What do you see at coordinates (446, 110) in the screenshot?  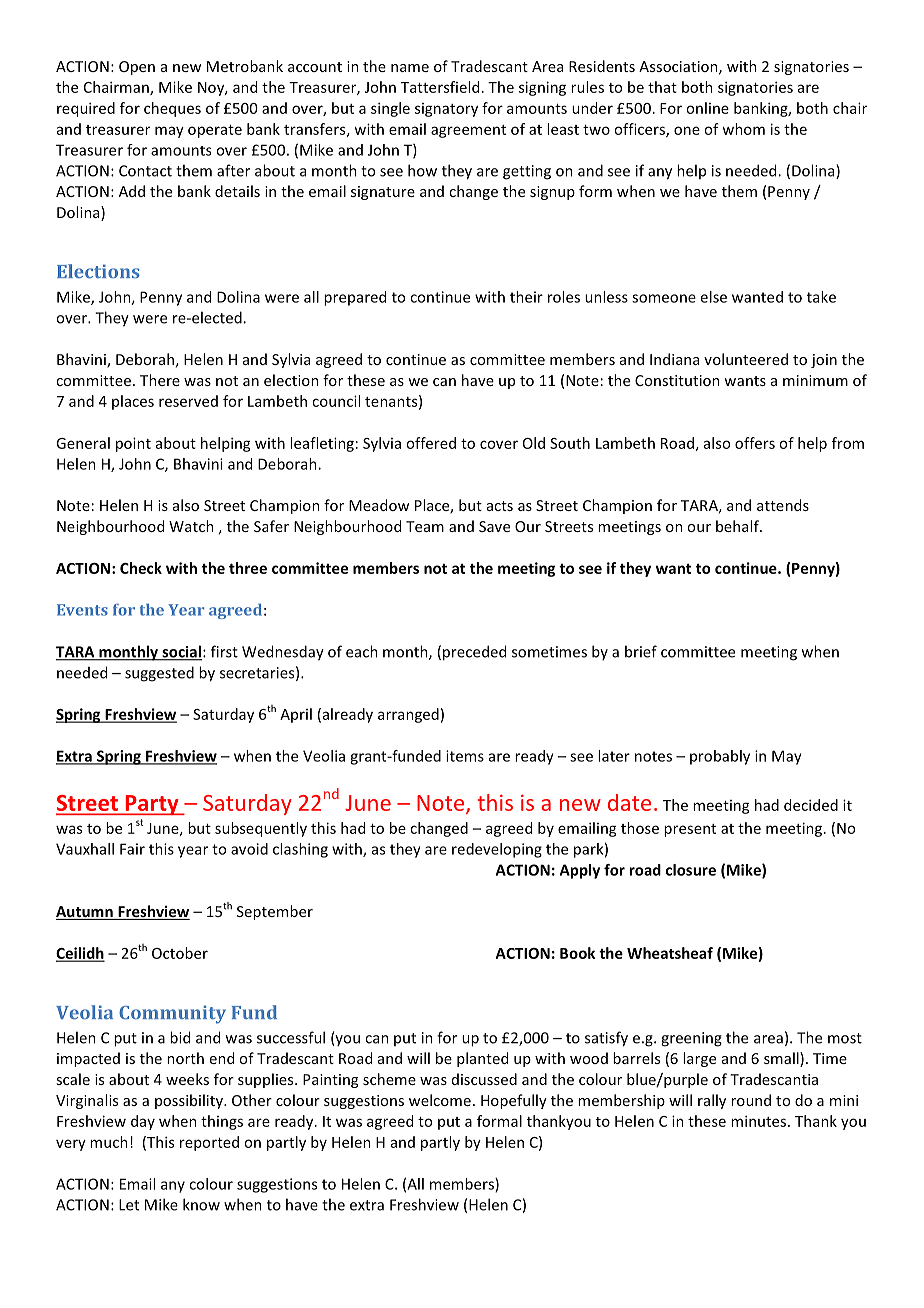 I see `signatory` at bounding box center [446, 110].
